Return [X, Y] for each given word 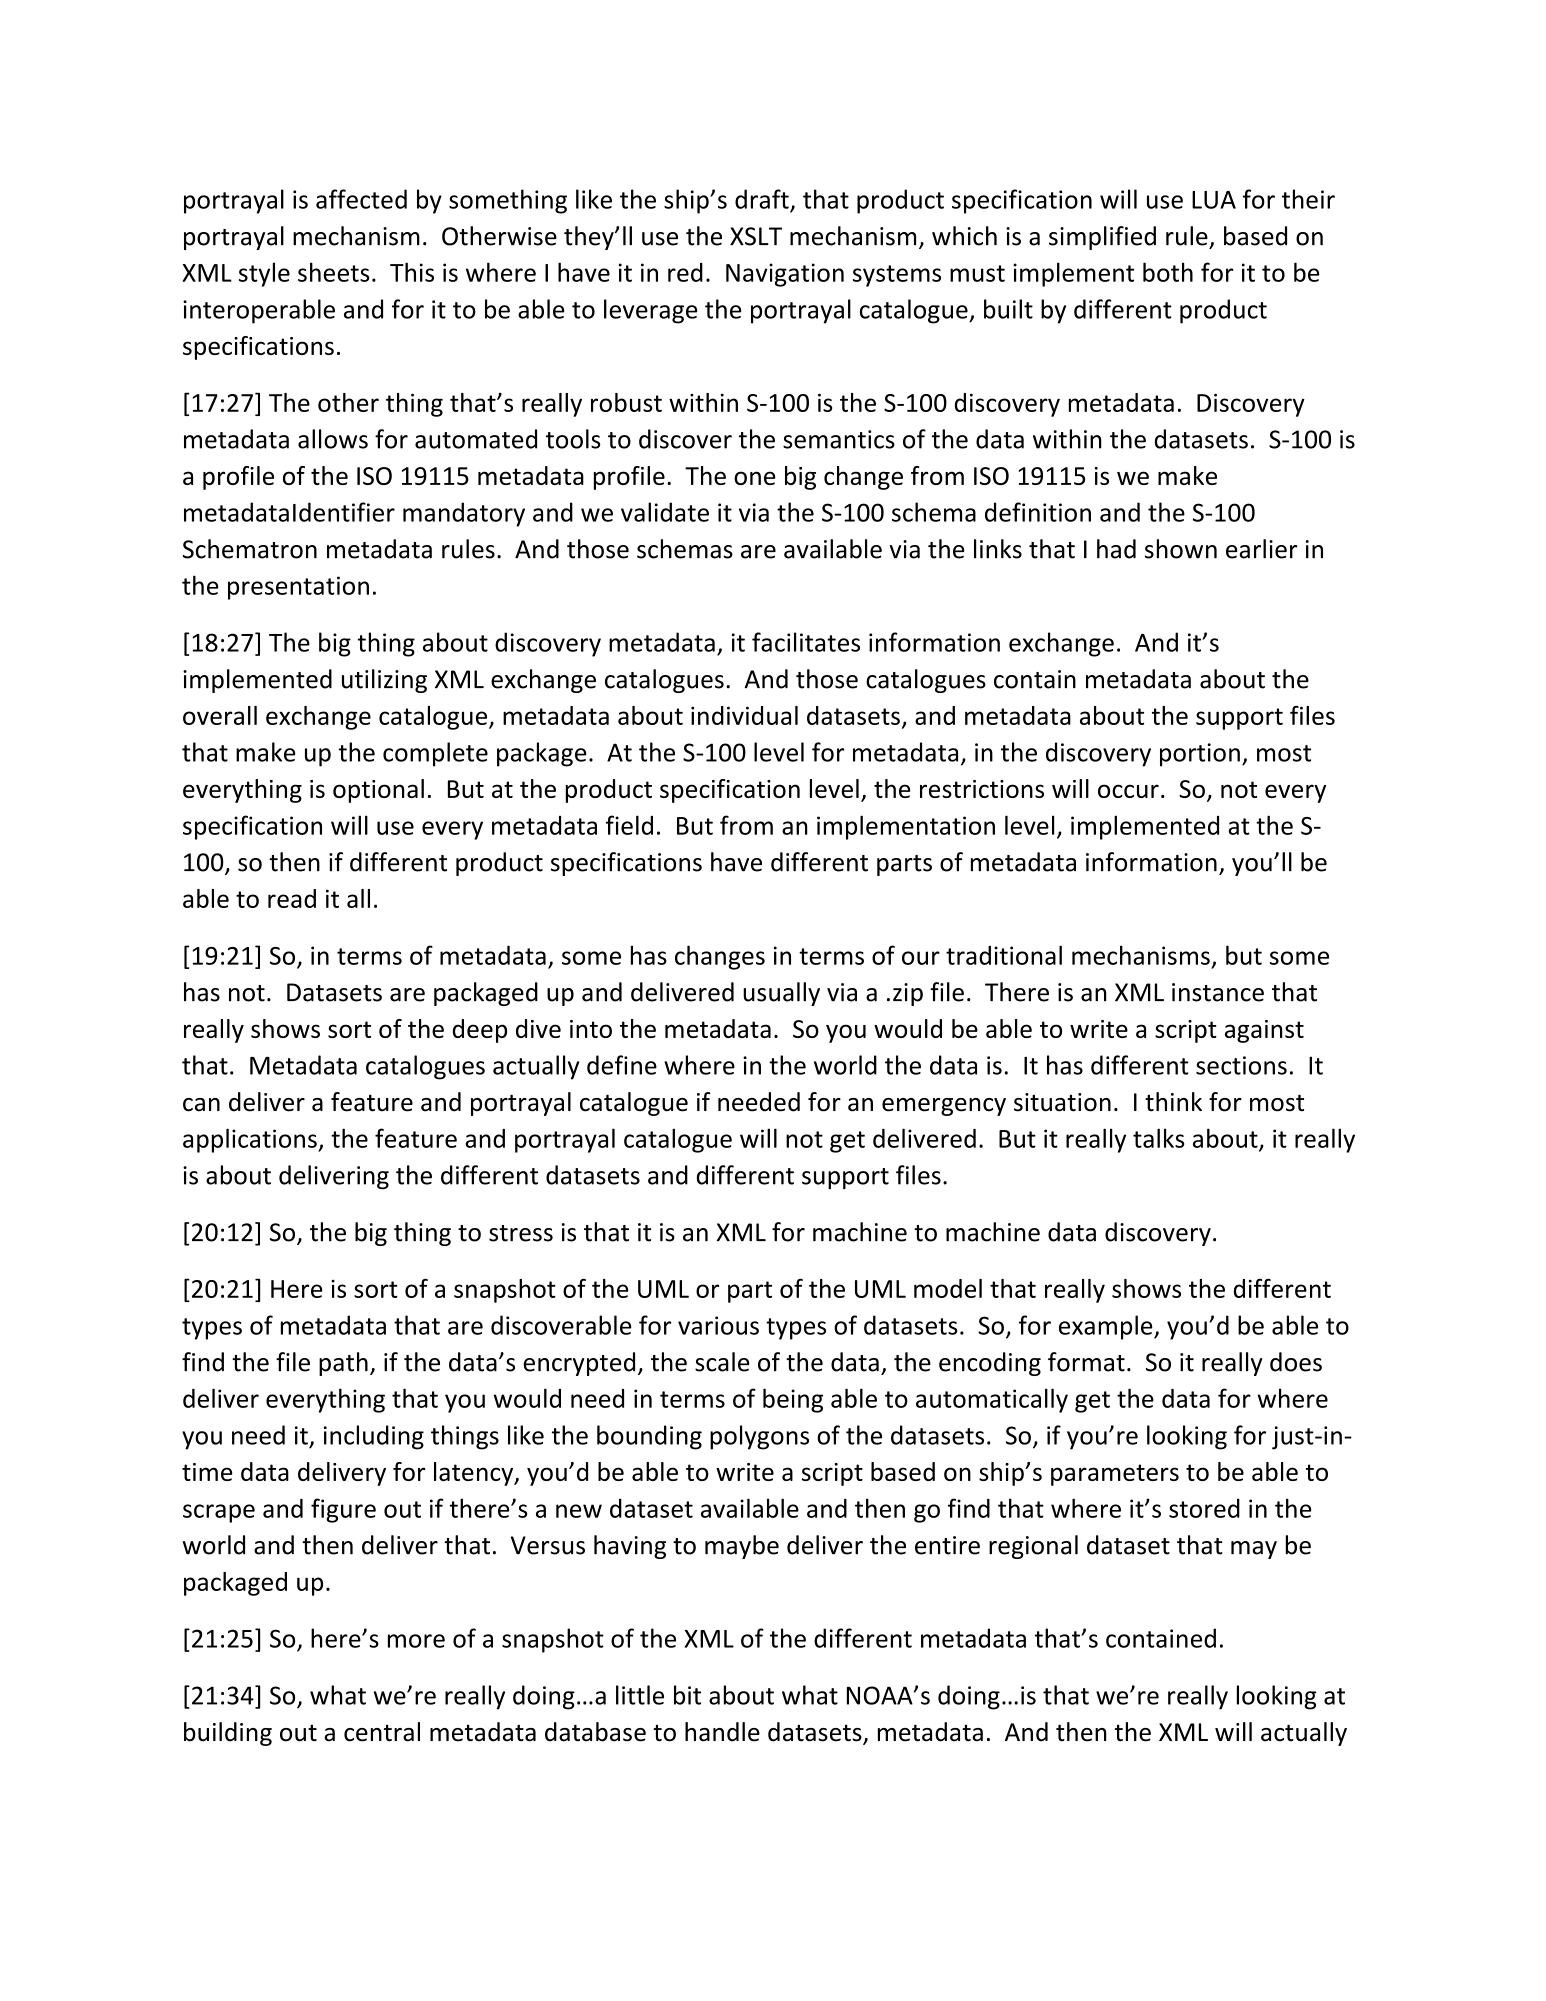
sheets [333, 272]
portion [1200, 755]
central [382, 1732]
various [718, 1325]
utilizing [384, 681]
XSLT [756, 236]
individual [744, 715]
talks [1158, 1138]
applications [251, 1140]
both [1168, 272]
